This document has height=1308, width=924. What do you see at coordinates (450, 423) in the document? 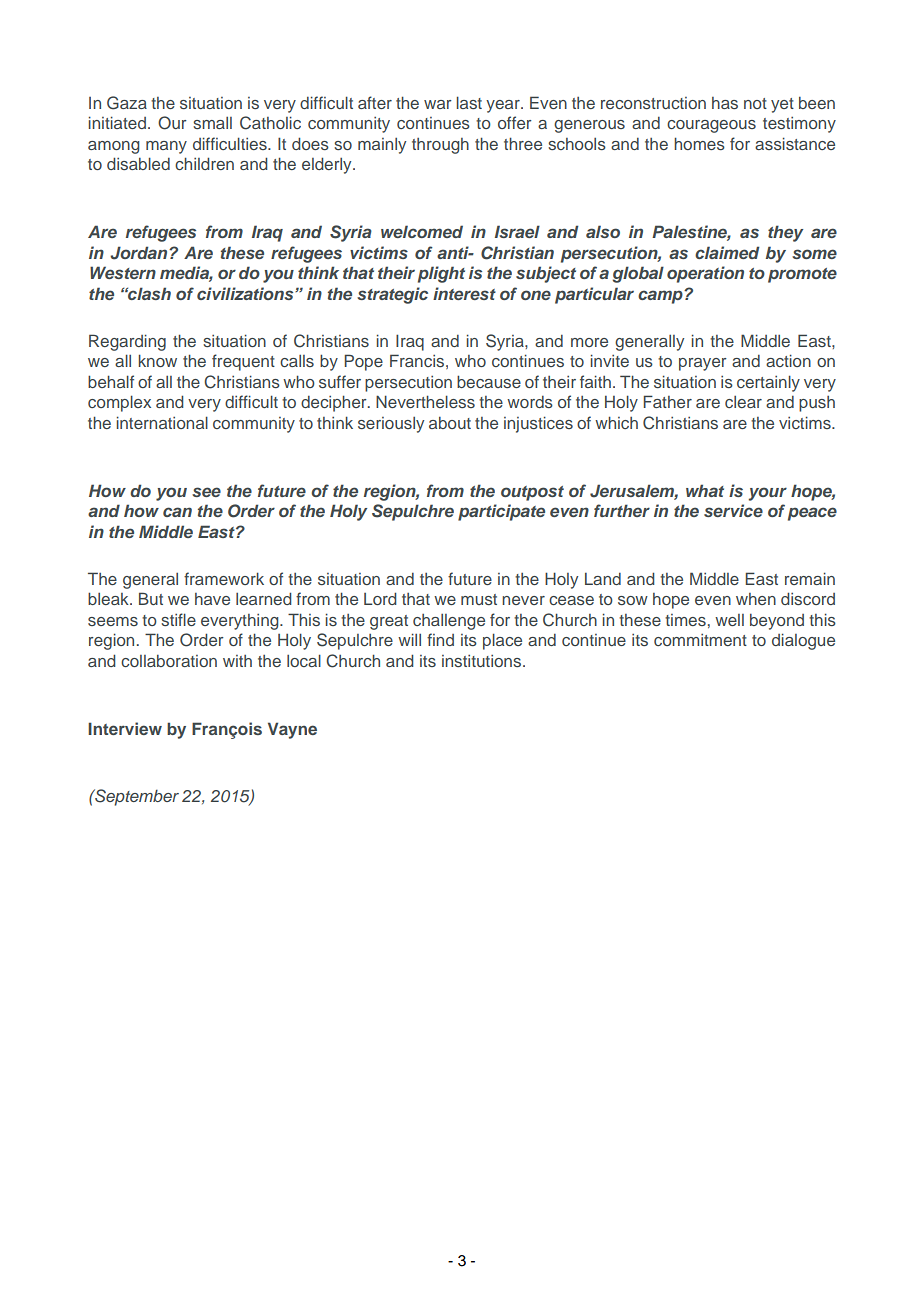
I see `about` at bounding box center [450, 423].
